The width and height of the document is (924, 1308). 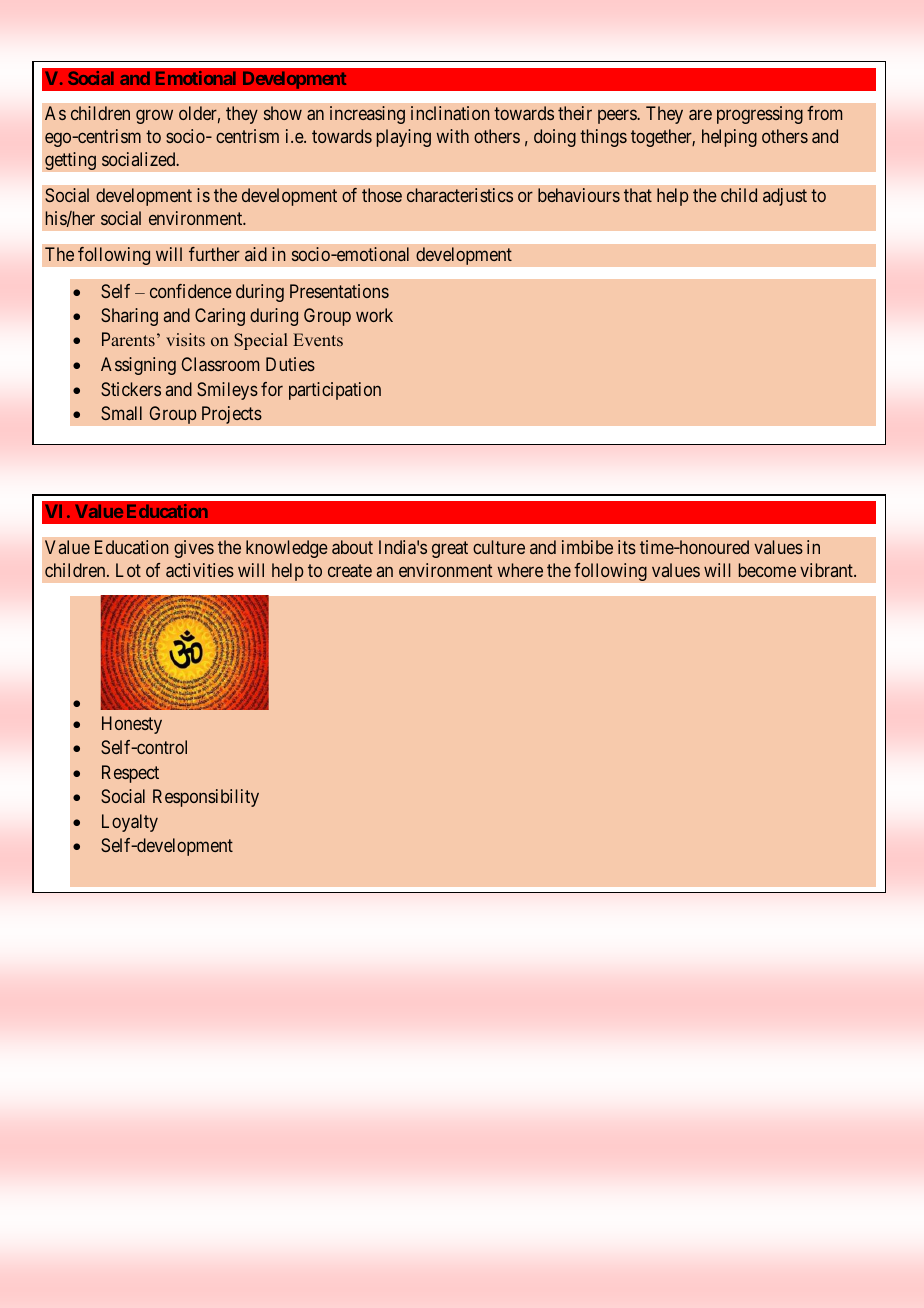 What do you see at coordinates (128, 570) in the document?
I see `Lot` at bounding box center [128, 570].
